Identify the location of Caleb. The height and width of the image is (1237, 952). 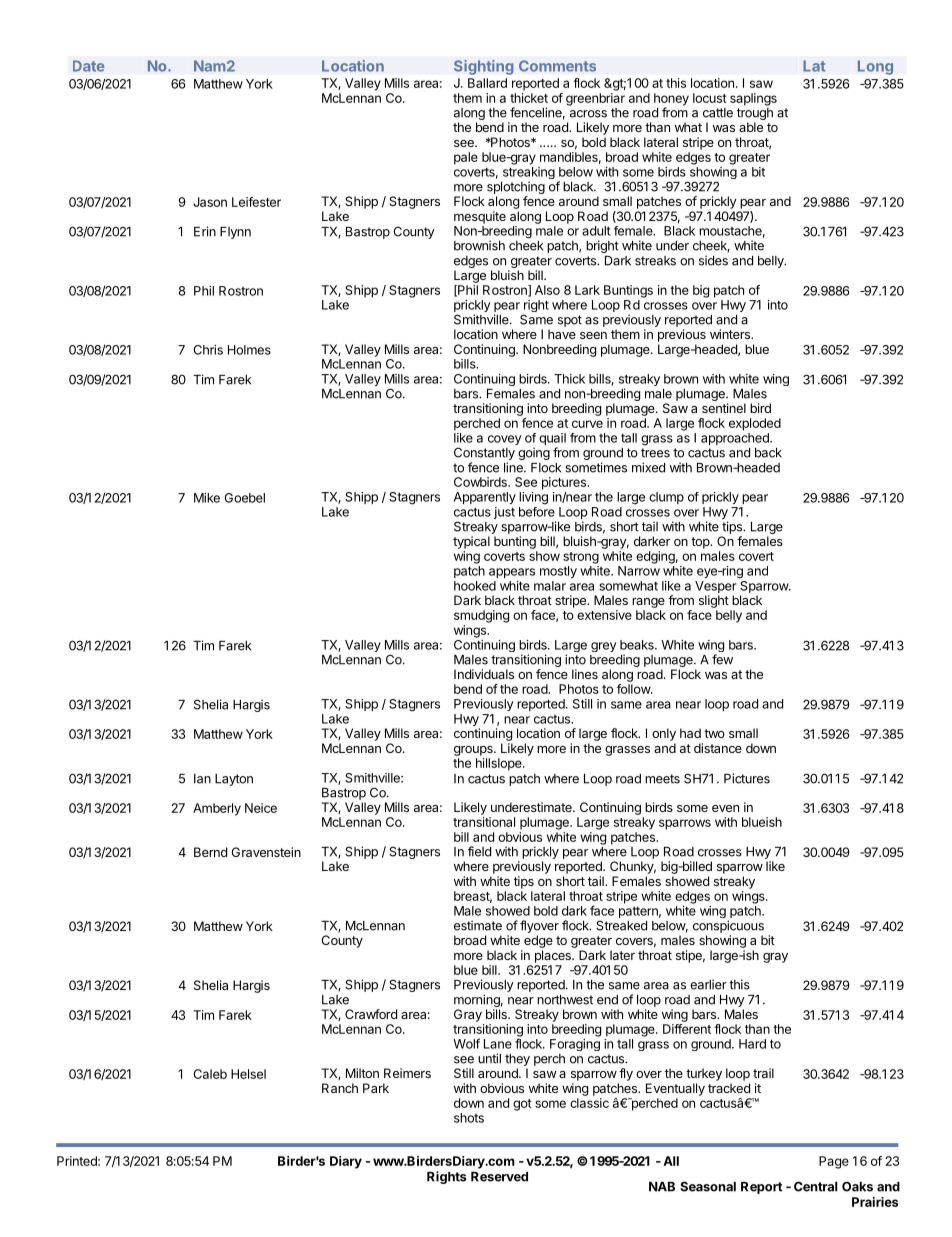
(210, 1074).
